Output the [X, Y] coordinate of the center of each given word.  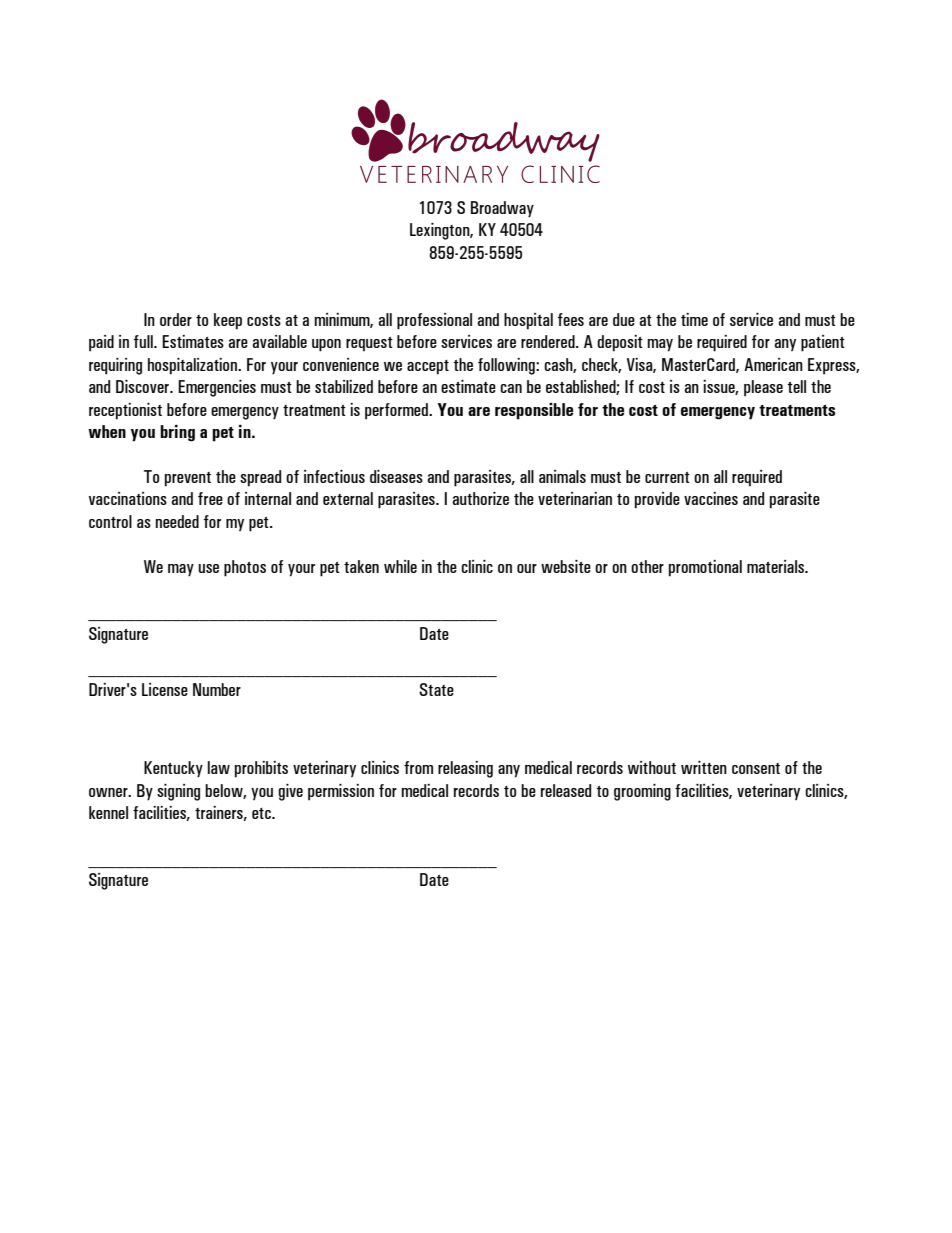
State [436, 689]
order [176, 319]
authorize [480, 498]
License [165, 689]
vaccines [711, 498]
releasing [465, 769]
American [773, 364]
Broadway [502, 209]
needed [177, 521]
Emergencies [217, 388]
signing [178, 792]
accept [428, 367]
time [694, 319]
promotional [705, 568]
